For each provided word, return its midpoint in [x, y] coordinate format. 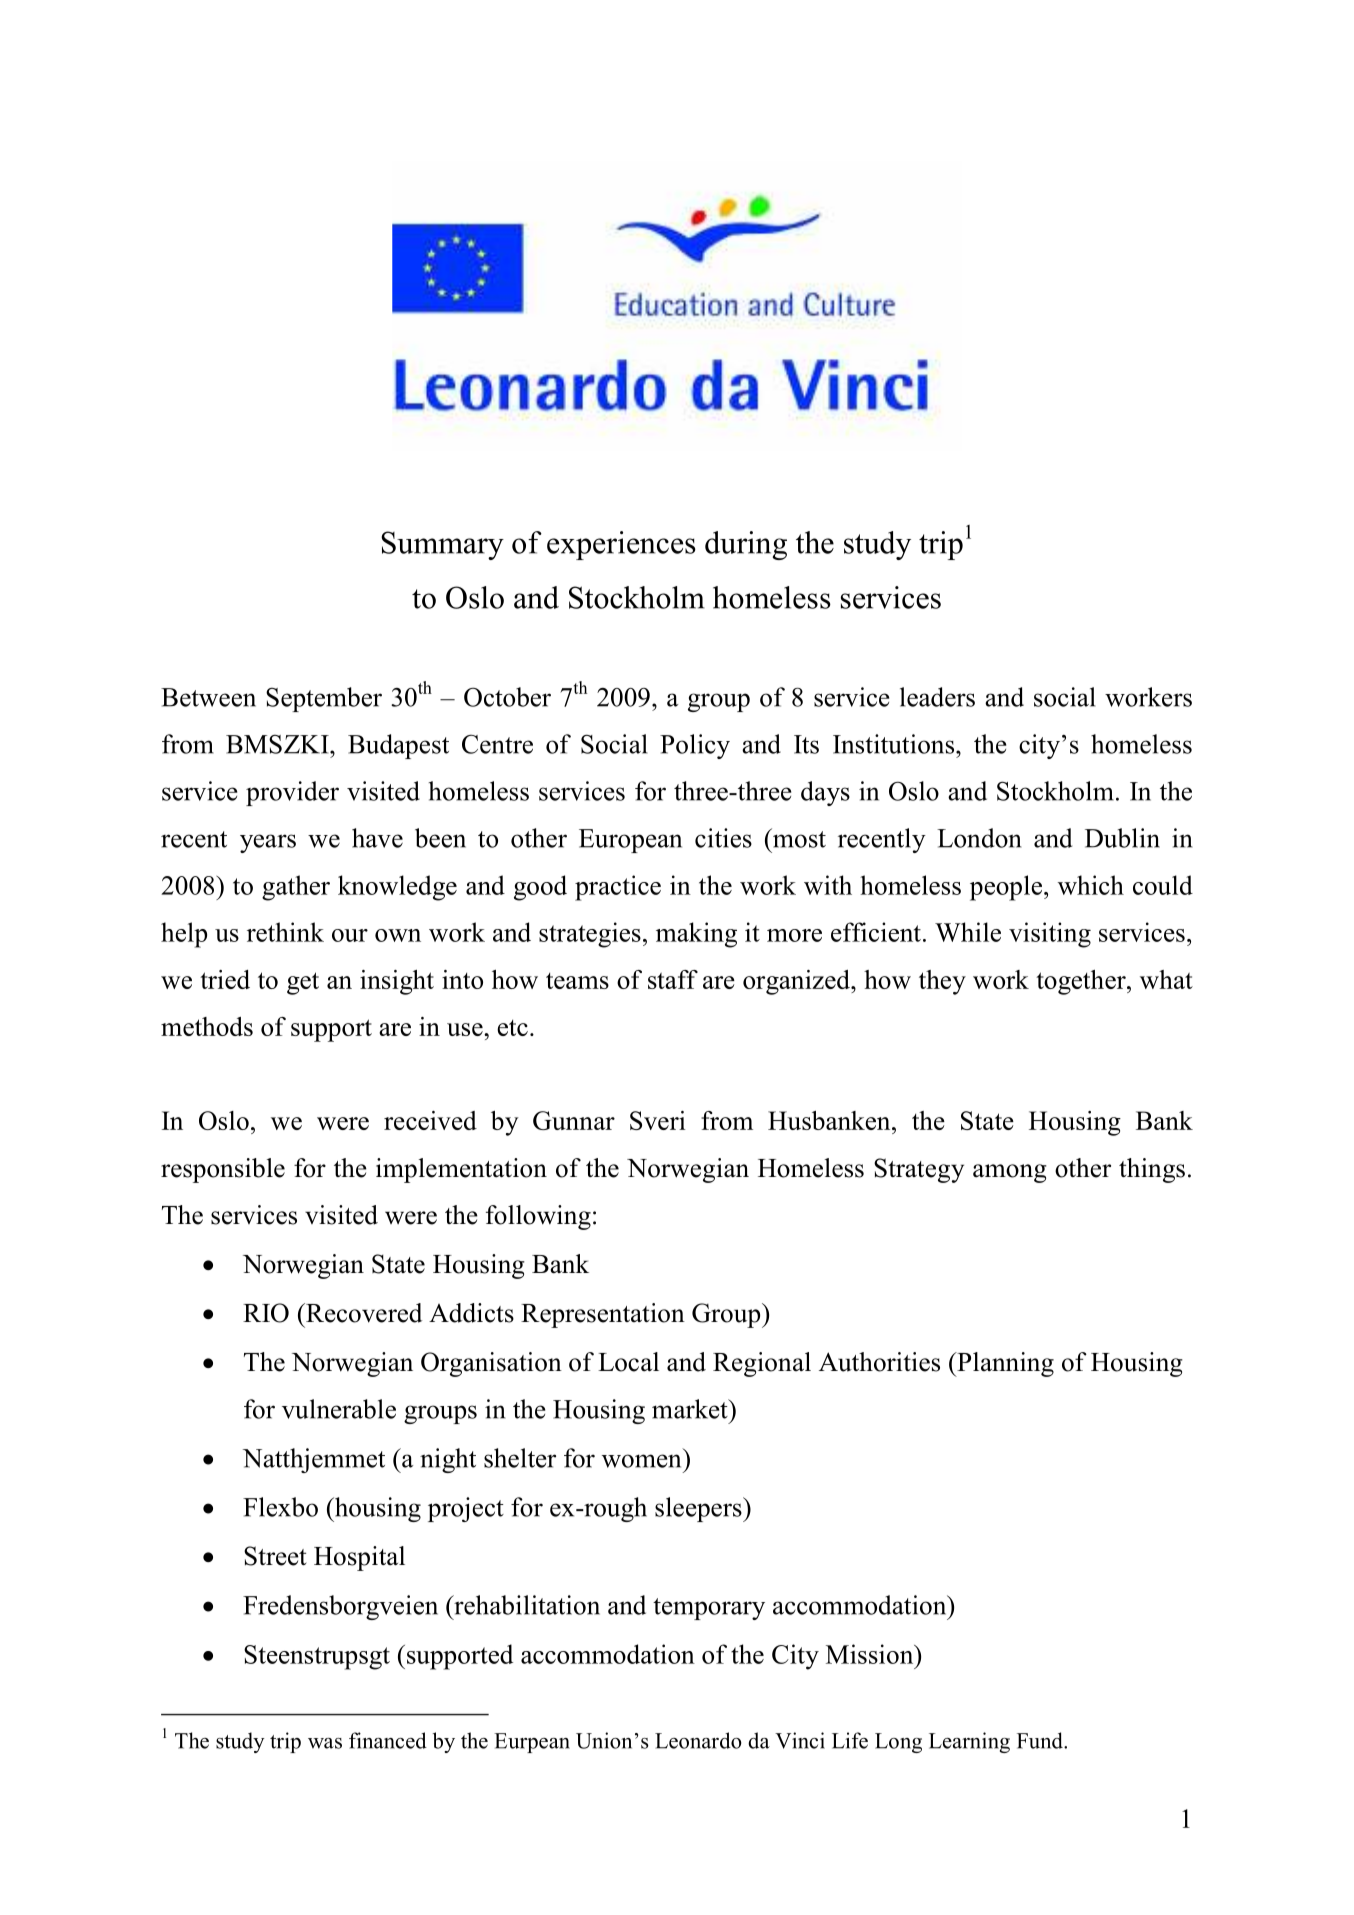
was [325, 1743]
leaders [937, 697]
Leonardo [698, 1740]
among [1010, 1173]
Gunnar [574, 1120]
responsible [223, 1170]
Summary [442, 545]
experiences [621, 545]
